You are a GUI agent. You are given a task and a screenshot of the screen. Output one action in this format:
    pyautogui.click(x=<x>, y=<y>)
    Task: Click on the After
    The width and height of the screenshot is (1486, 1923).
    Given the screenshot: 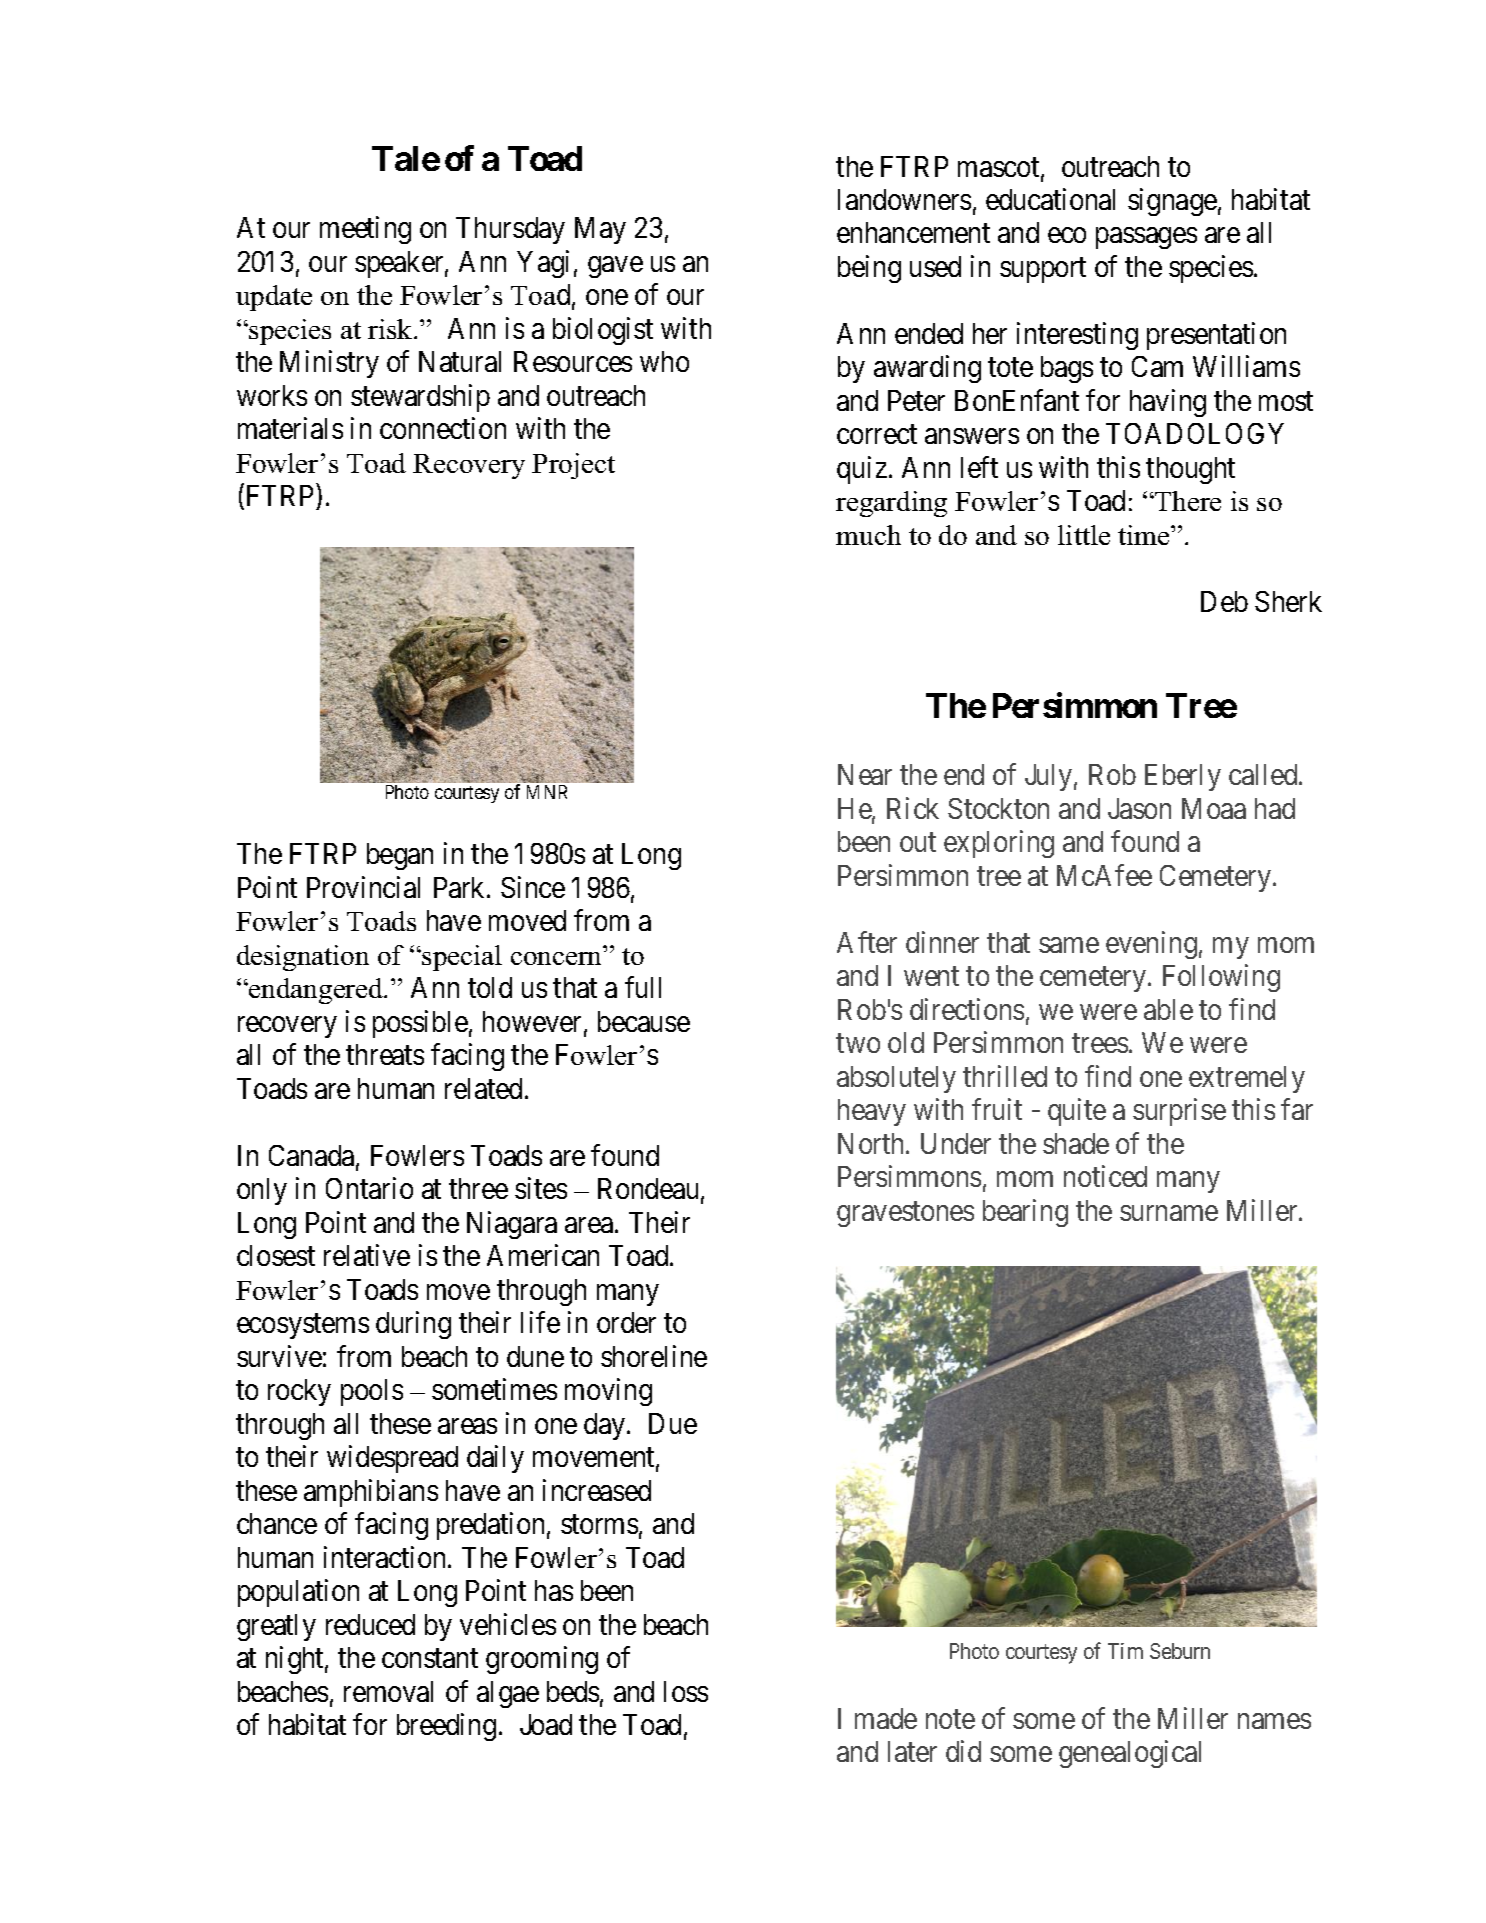 What is the action you would take?
    pyautogui.click(x=867, y=942)
